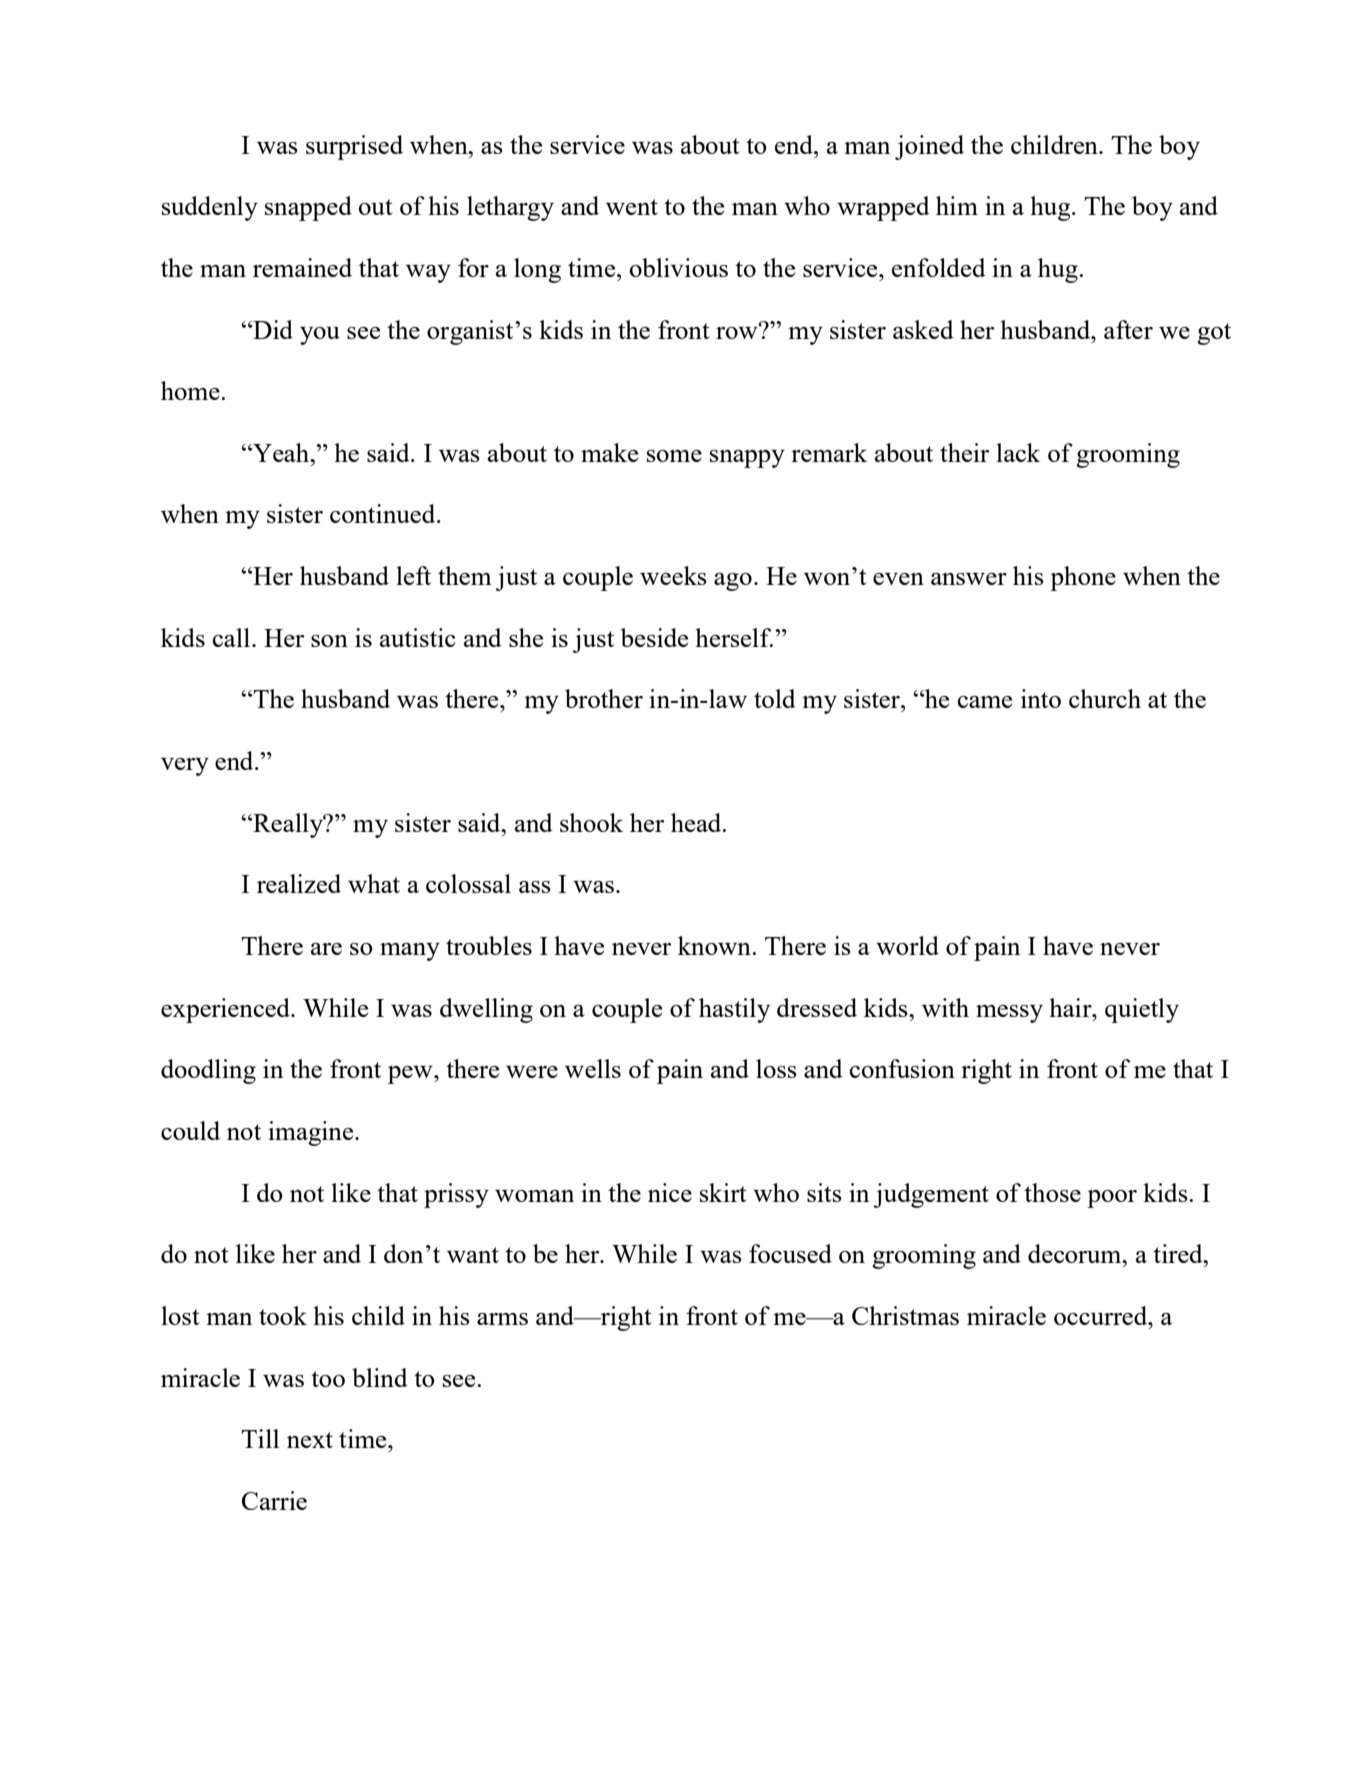 This screenshot has width=1367, height=1769. What do you see at coordinates (697, 822) in the screenshot?
I see `head` at bounding box center [697, 822].
